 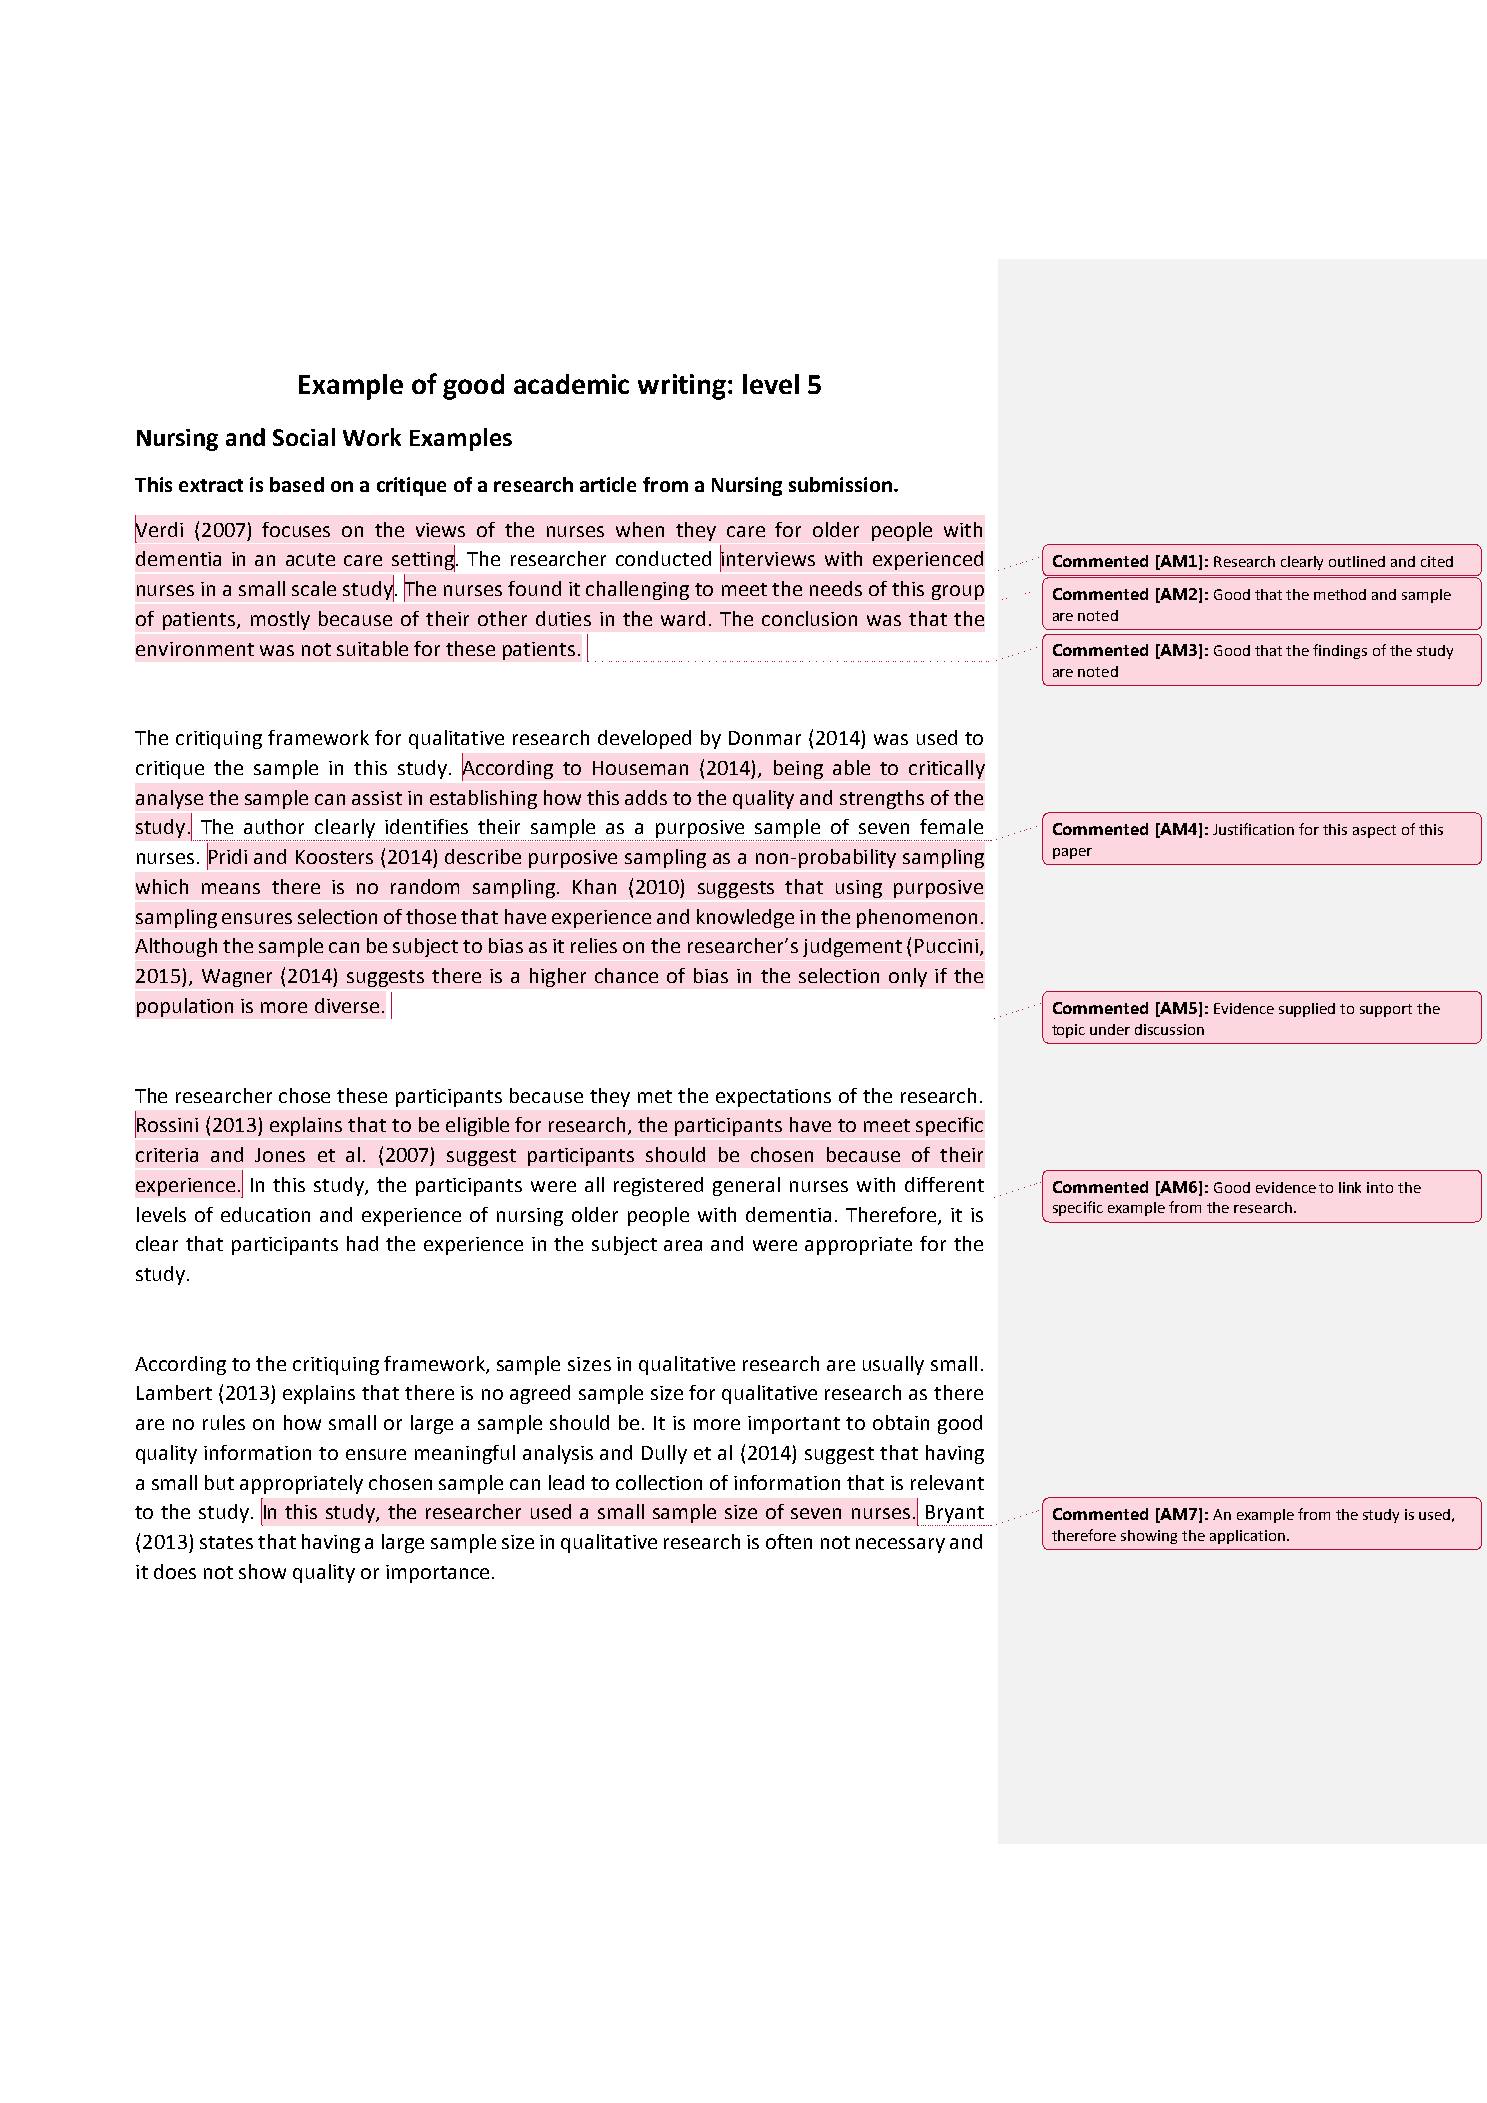 What do you see at coordinates (362, 1243) in the screenshot?
I see `had` at bounding box center [362, 1243].
